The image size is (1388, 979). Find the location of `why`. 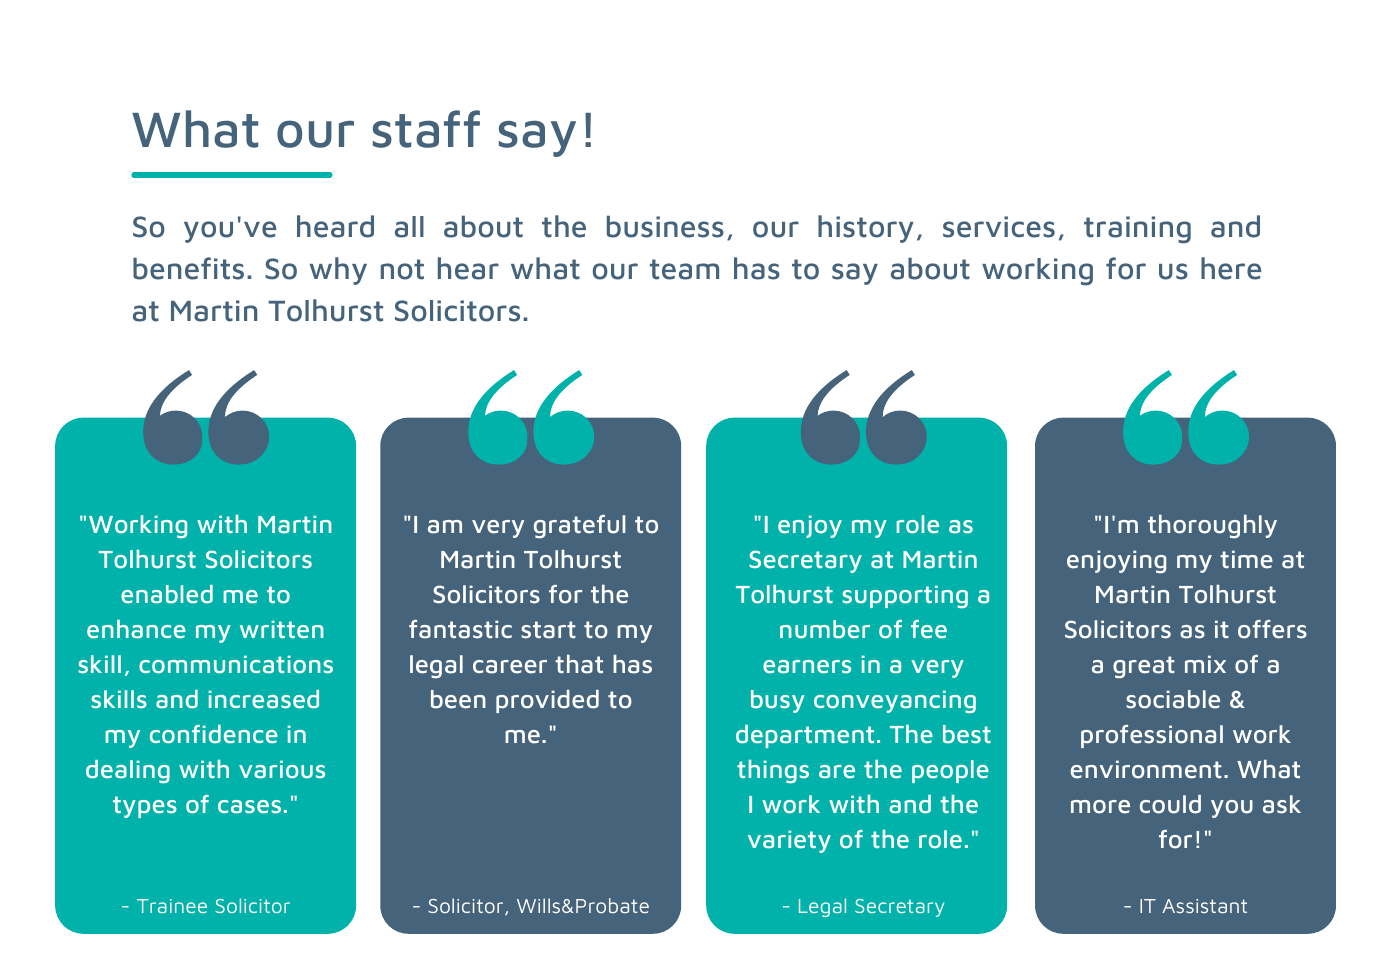

why is located at coordinates (338, 271).
